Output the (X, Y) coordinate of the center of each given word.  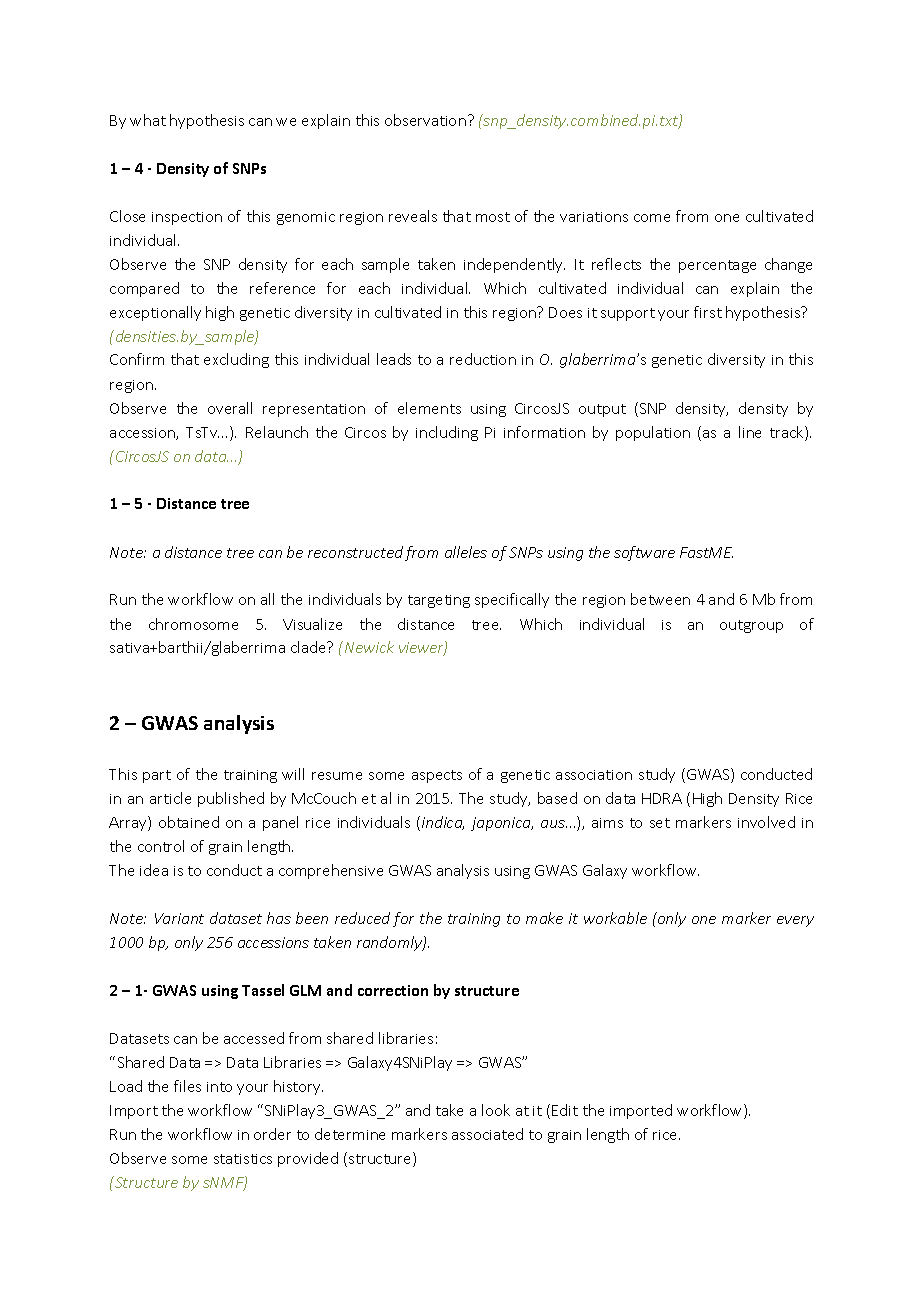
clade (309, 647)
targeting (439, 601)
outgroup (751, 626)
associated (487, 1134)
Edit (565, 1110)
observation (425, 120)
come (652, 218)
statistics (243, 1159)
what (148, 120)
